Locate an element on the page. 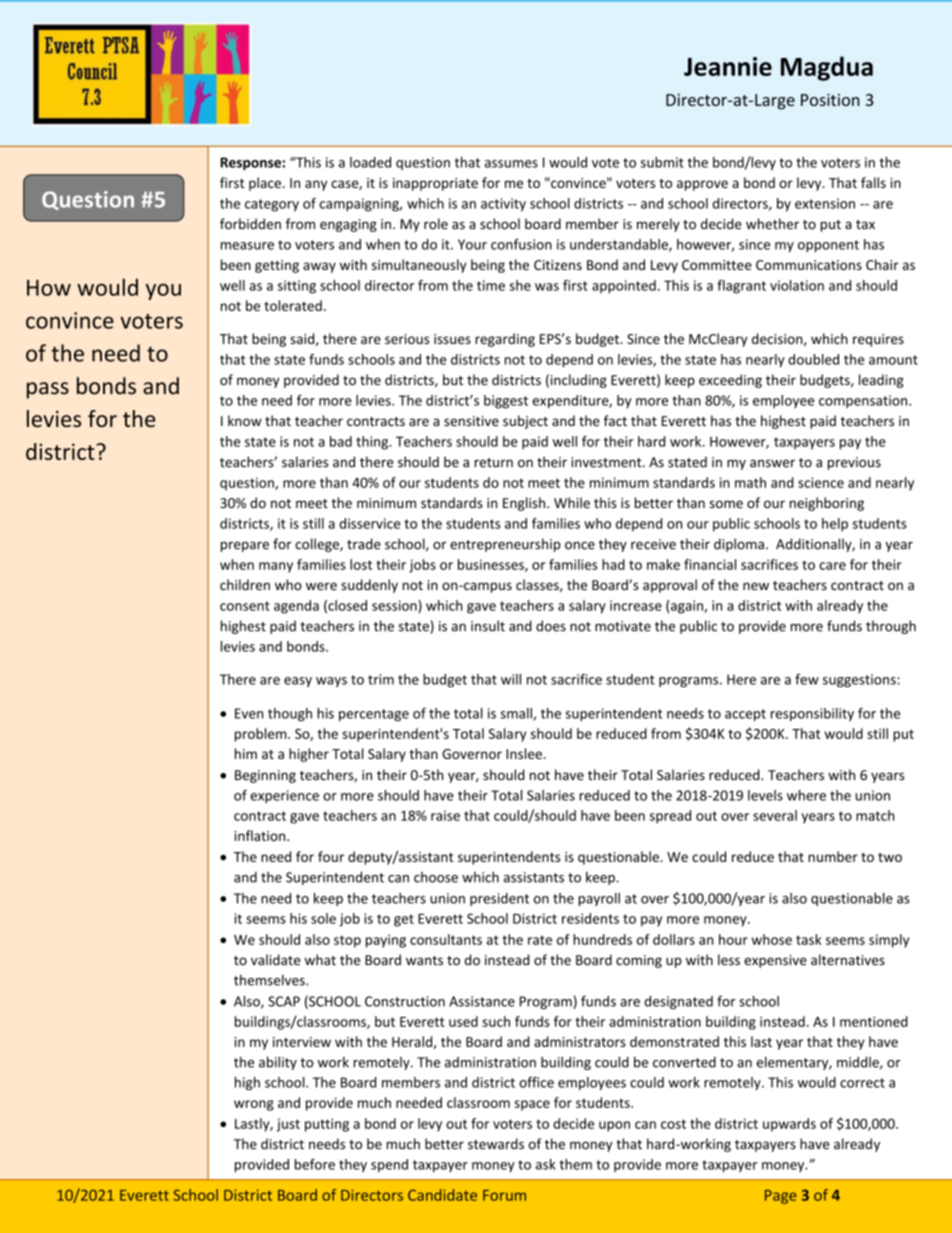 This document has width=952, height=1233. Position is located at coordinates (830, 100).
